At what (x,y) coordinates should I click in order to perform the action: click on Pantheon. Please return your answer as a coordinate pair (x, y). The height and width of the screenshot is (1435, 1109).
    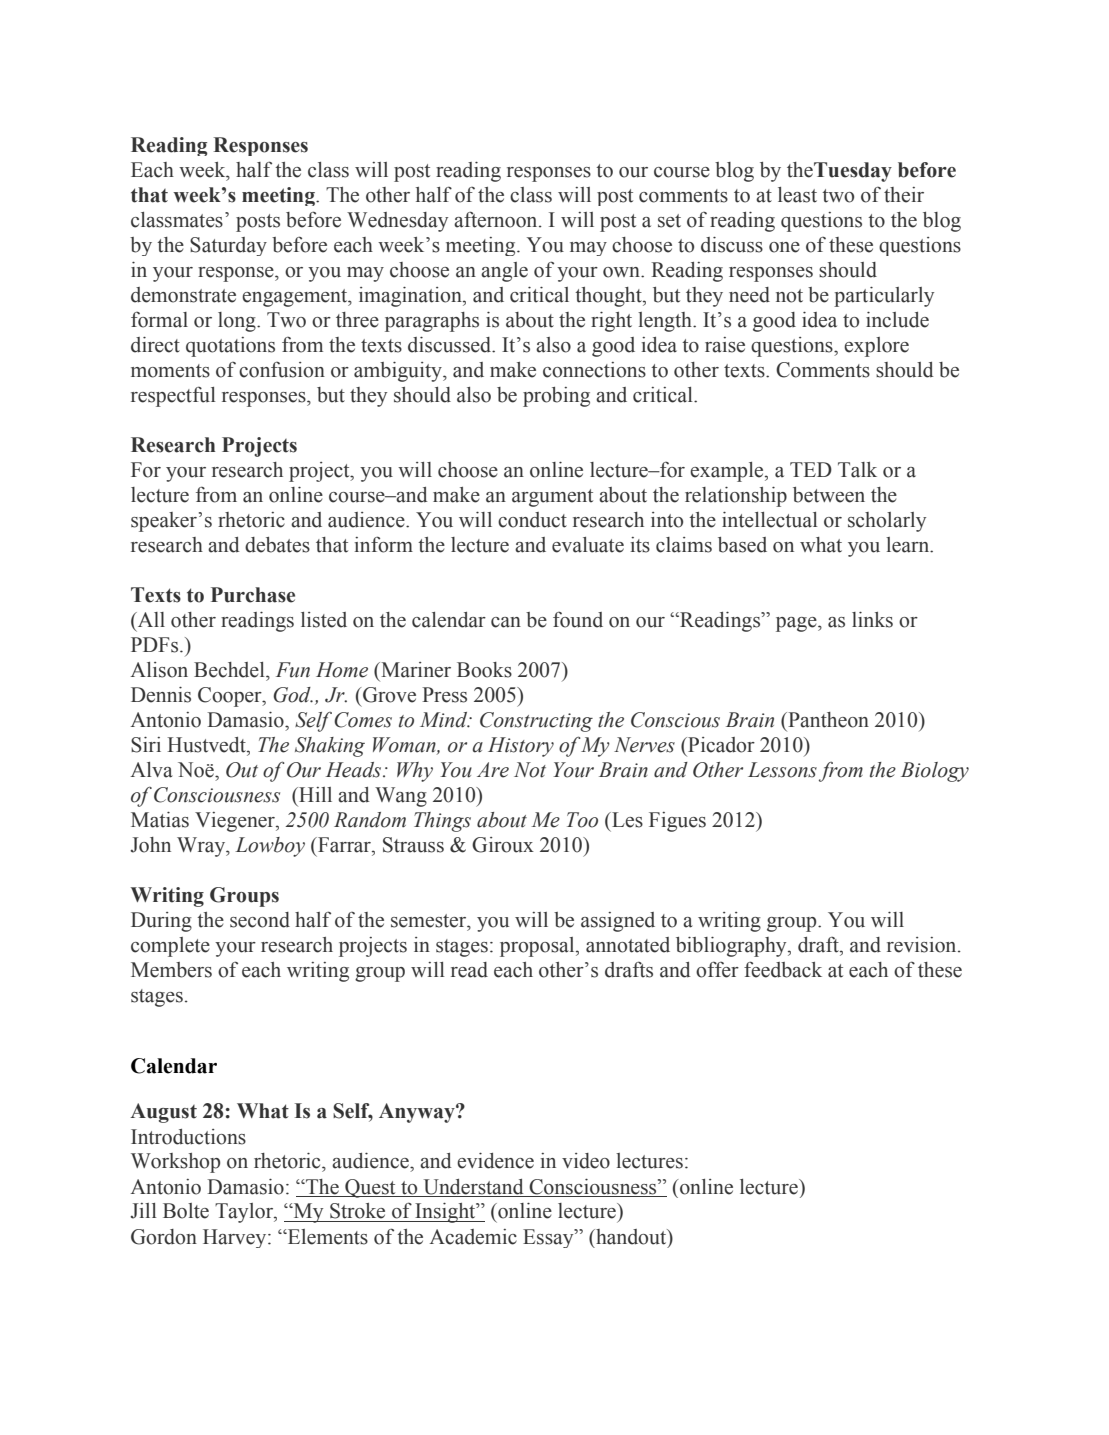
    Looking at the image, I should click on (827, 720).
